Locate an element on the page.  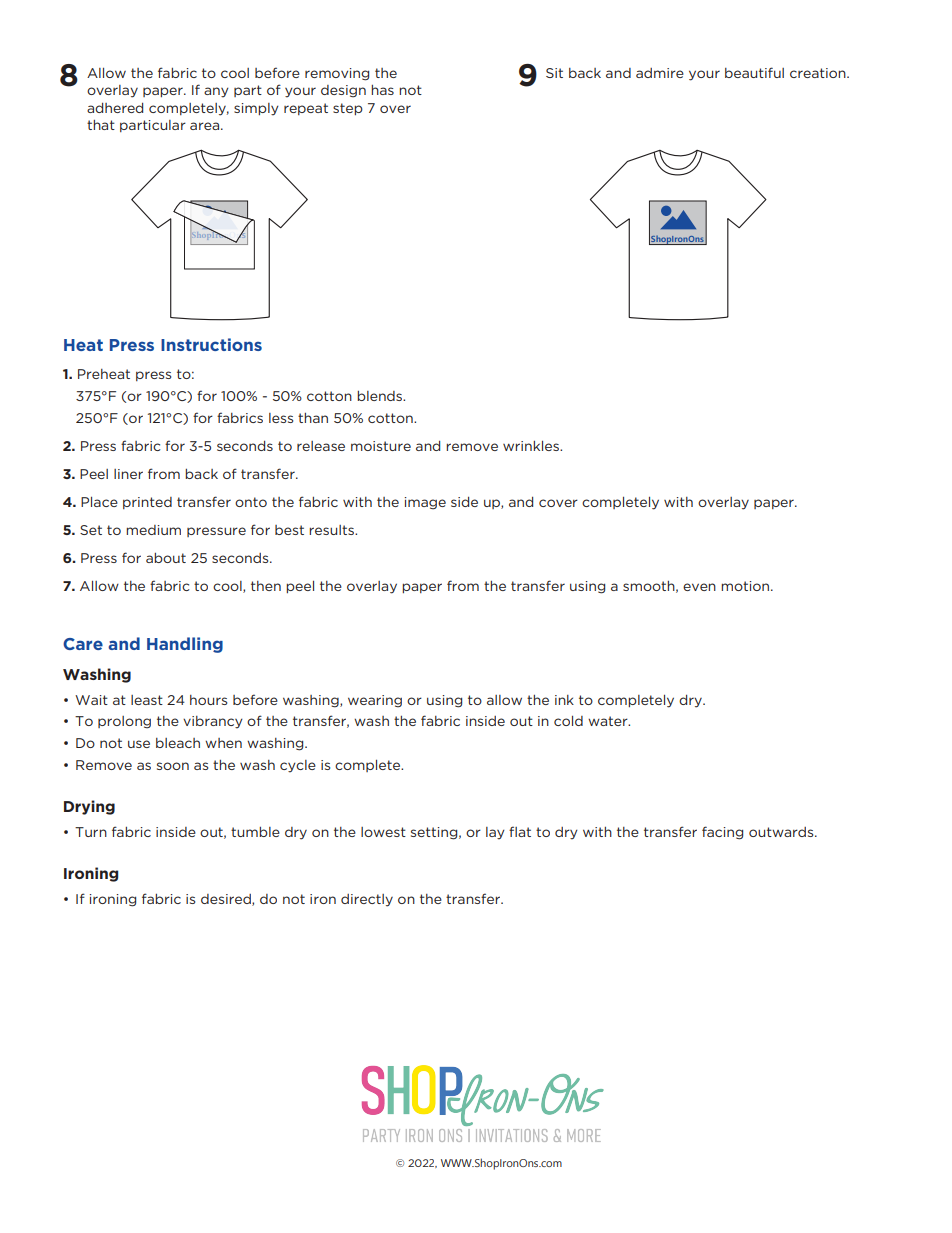
beautiful is located at coordinates (754, 72).
